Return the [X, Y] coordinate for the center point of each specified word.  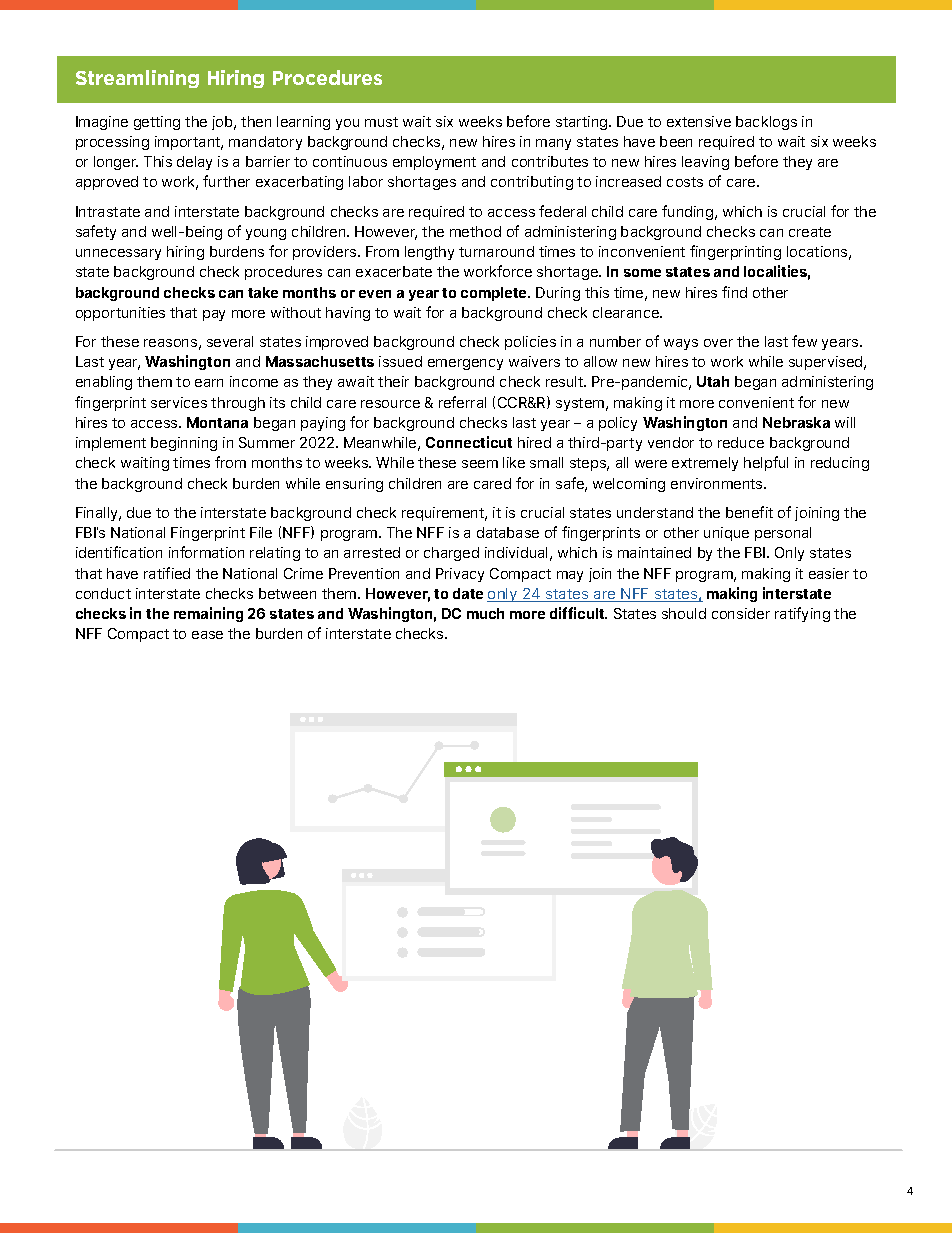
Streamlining [137, 79]
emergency [465, 364]
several [230, 341]
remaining [208, 614]
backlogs [766, 123]
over [718, 343]
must [381, 122]
